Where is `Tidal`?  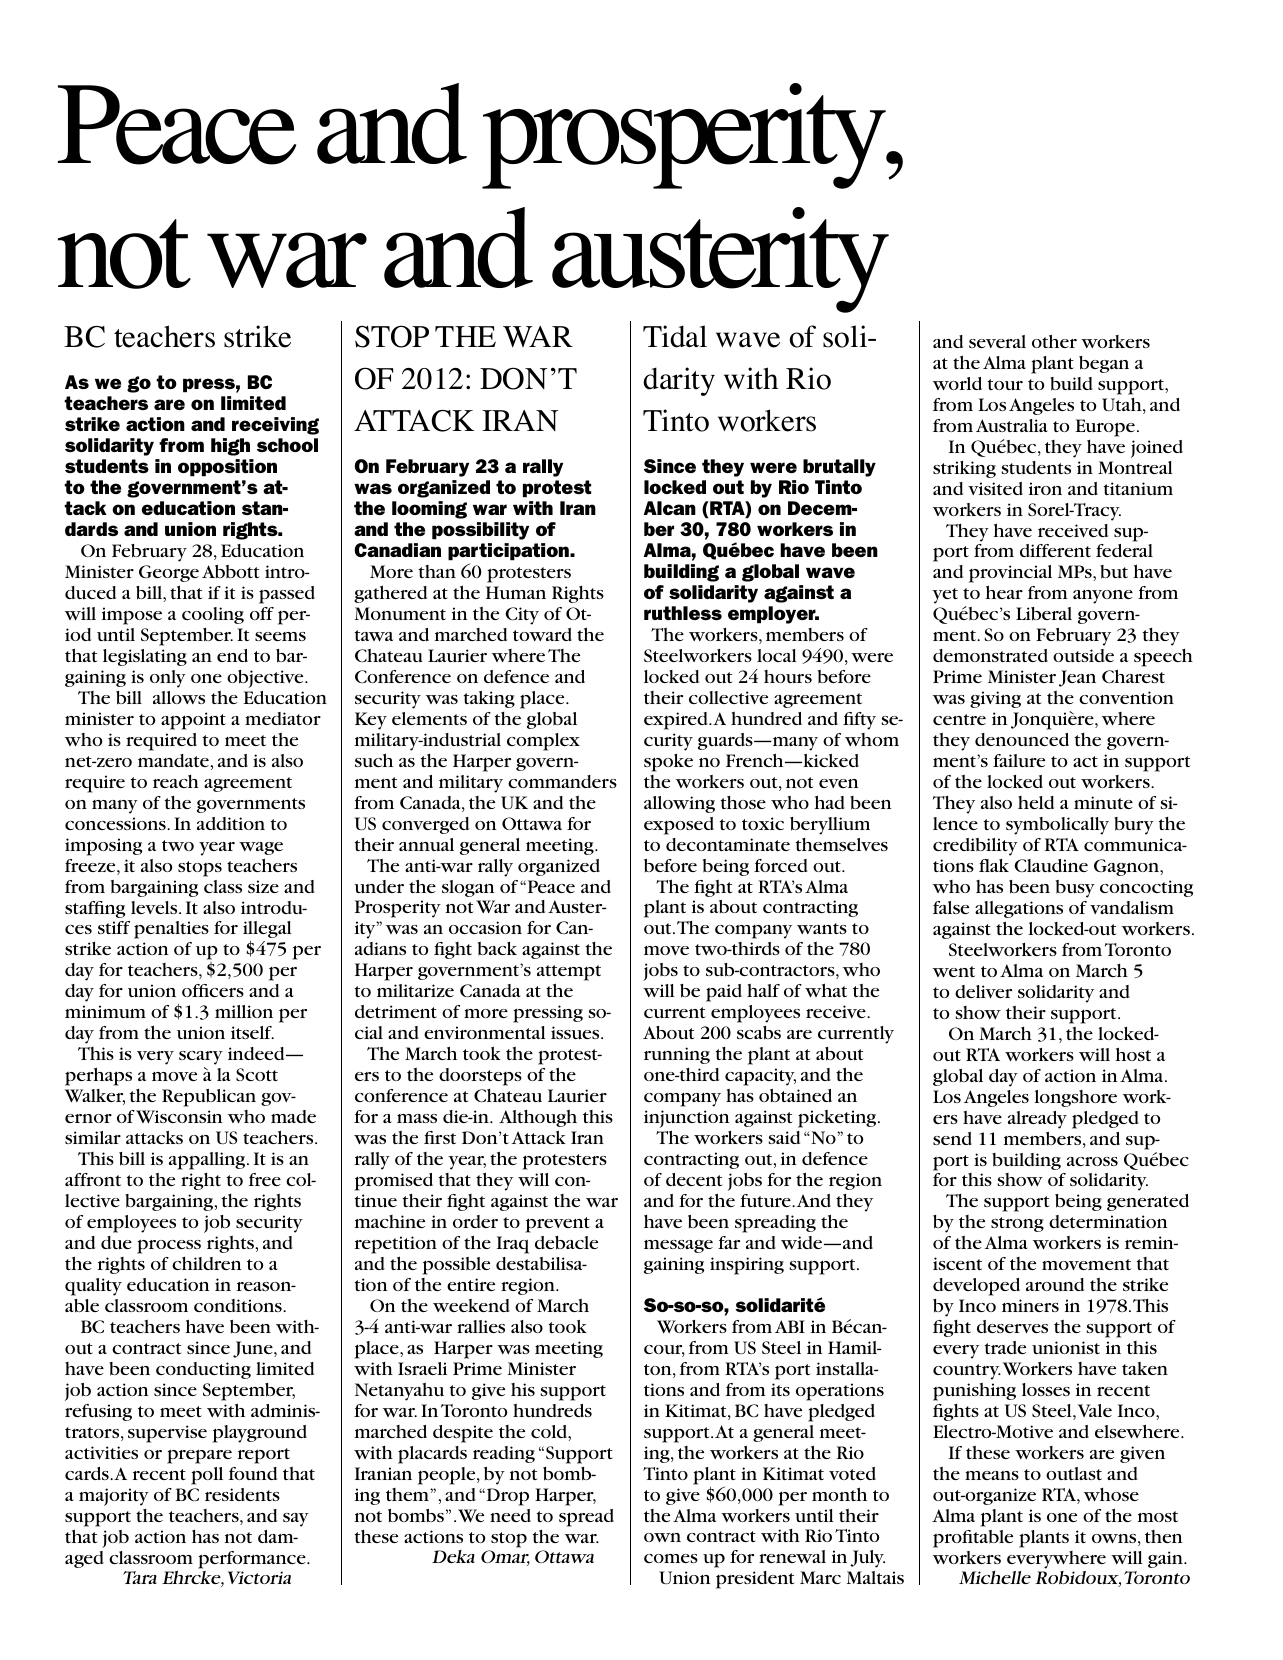 Tidal is located at coordinates (675, 336).
